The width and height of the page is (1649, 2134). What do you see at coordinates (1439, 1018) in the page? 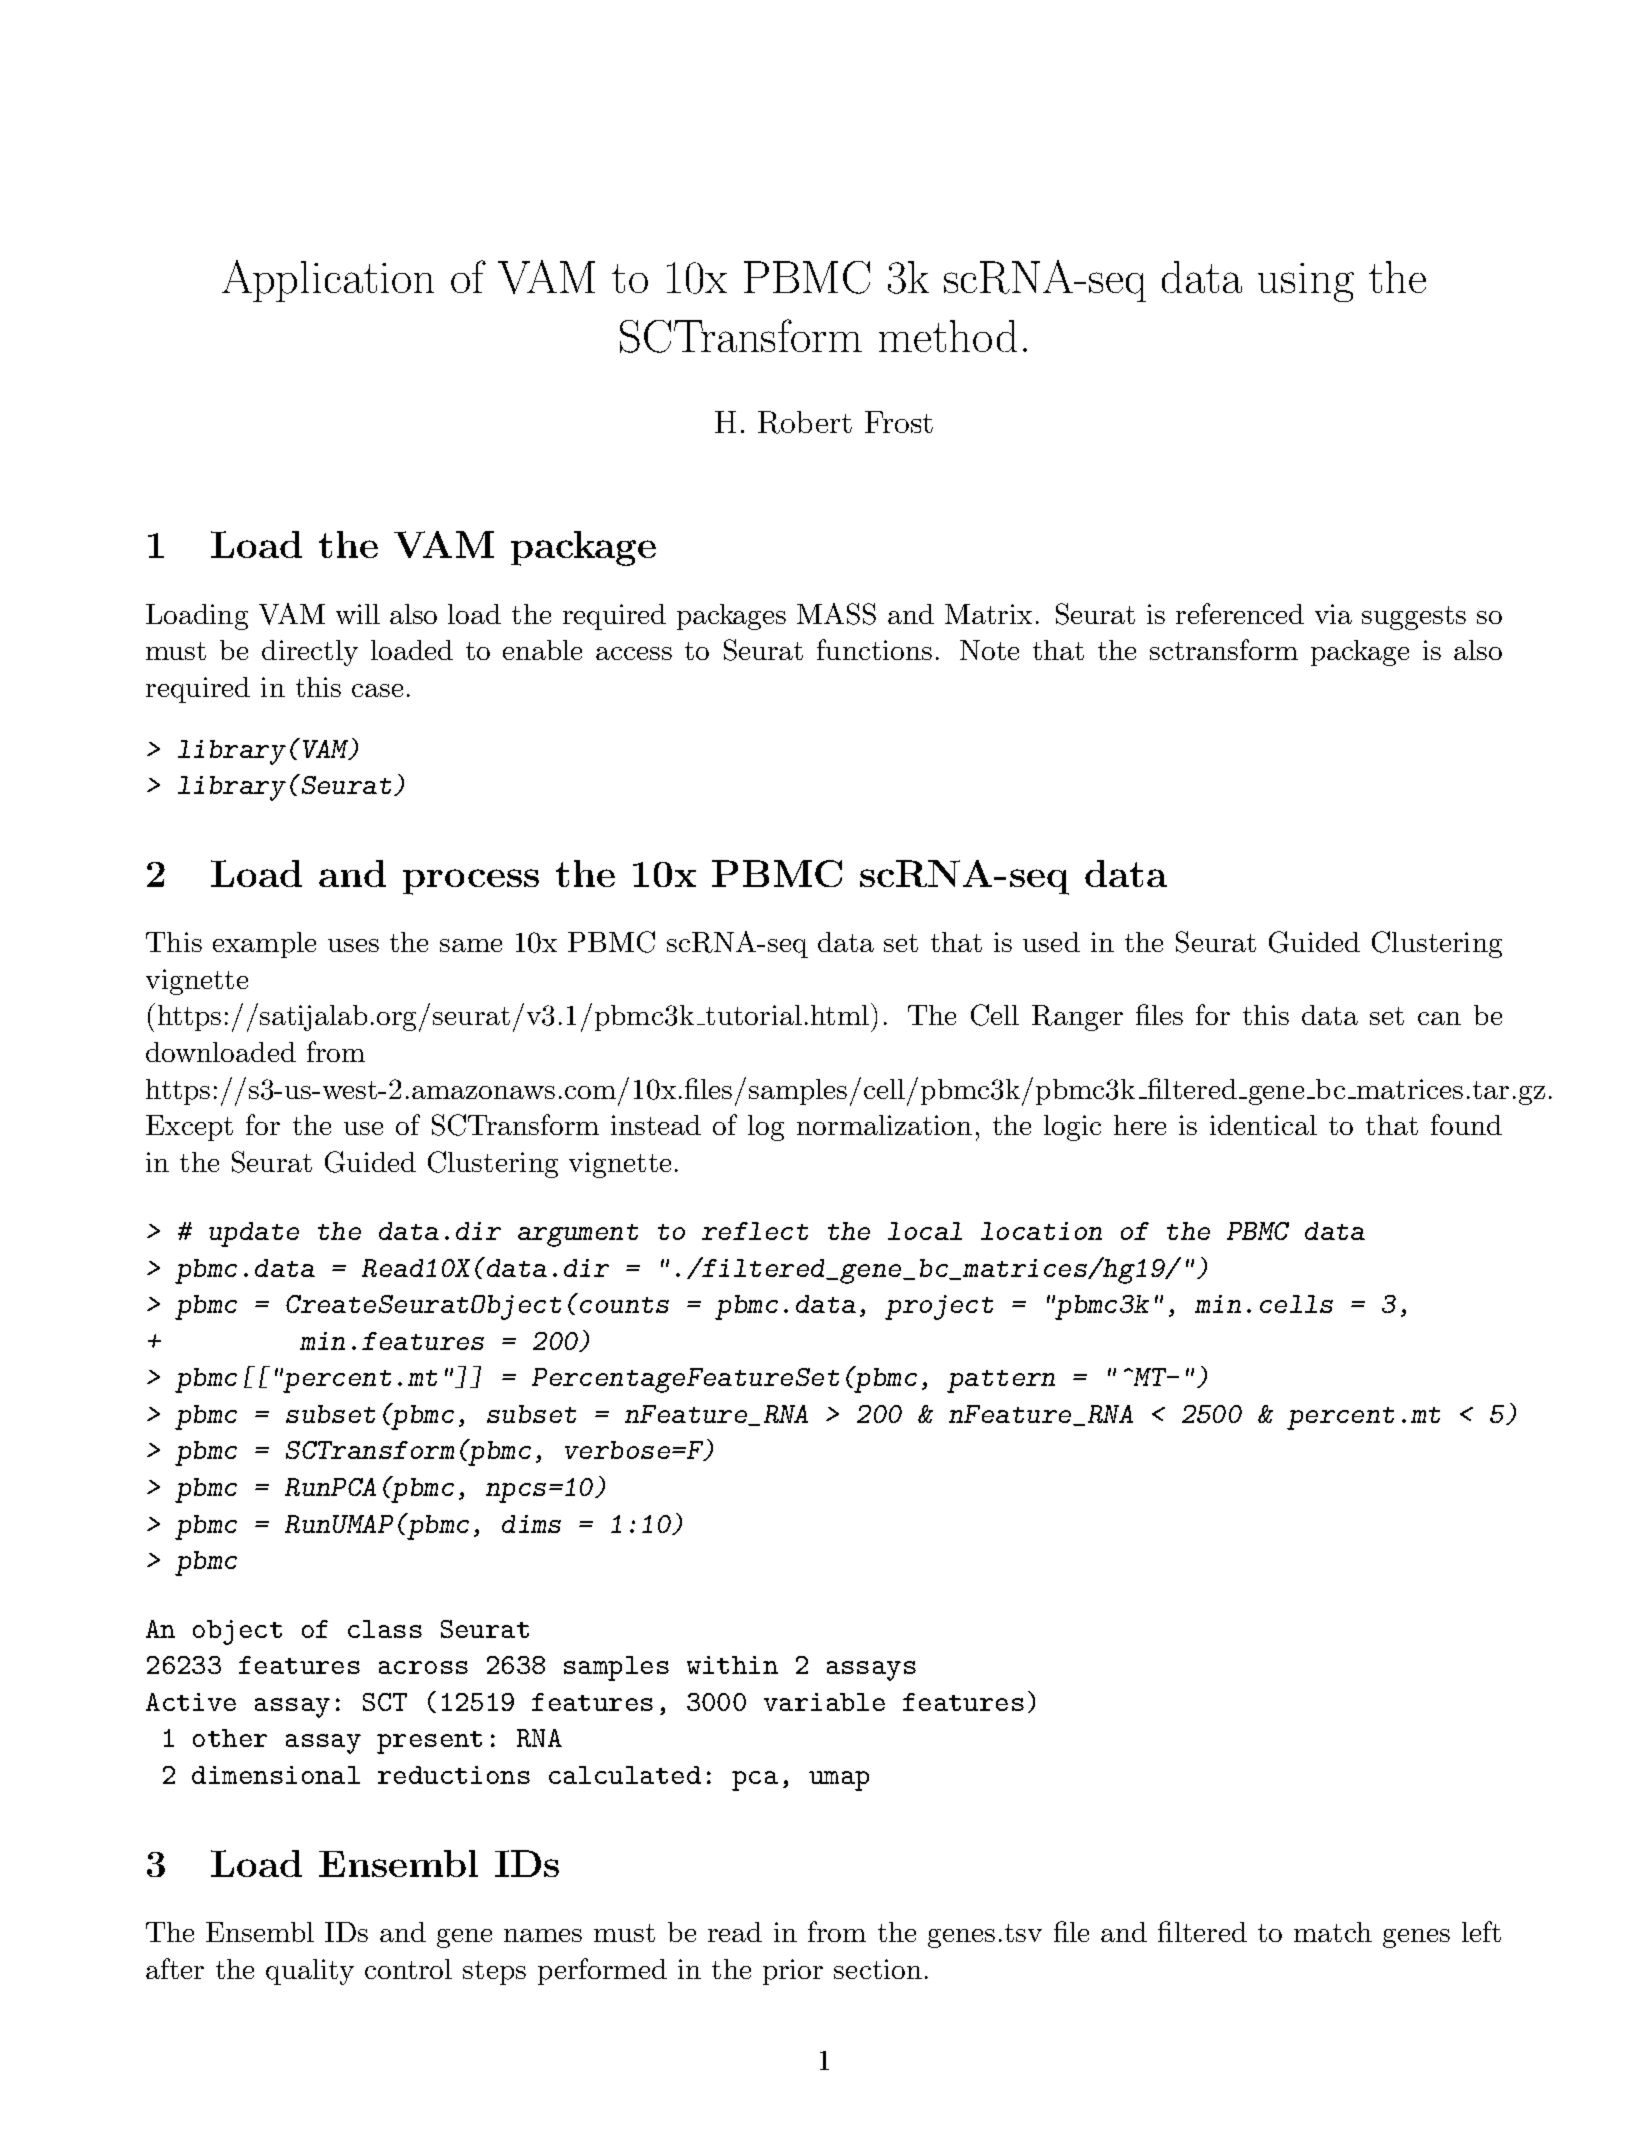
I see `can` at bounding box center [1439, 1018].
